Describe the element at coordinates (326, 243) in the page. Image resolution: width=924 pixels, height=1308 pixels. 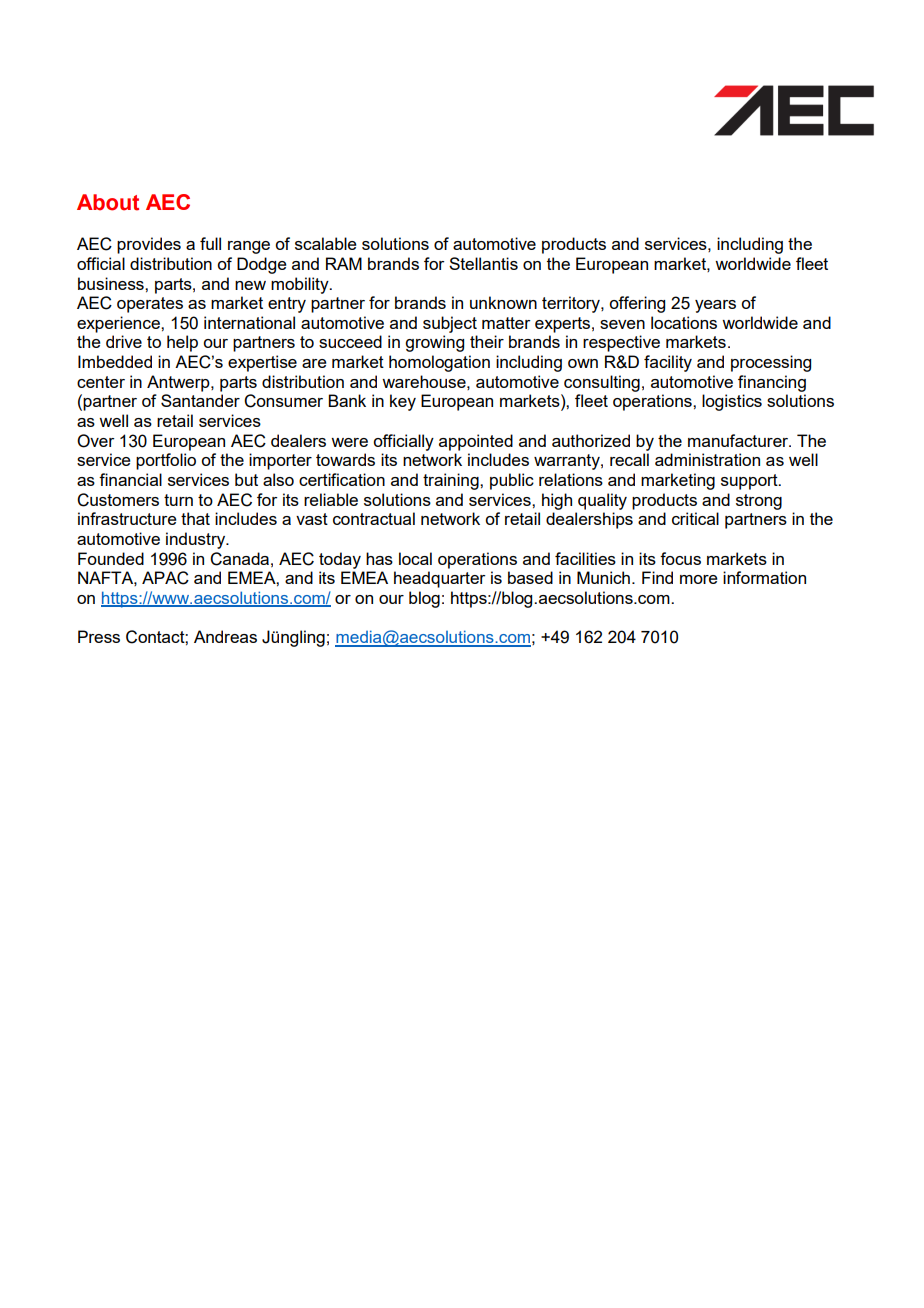
I see `scalable` at that location.
